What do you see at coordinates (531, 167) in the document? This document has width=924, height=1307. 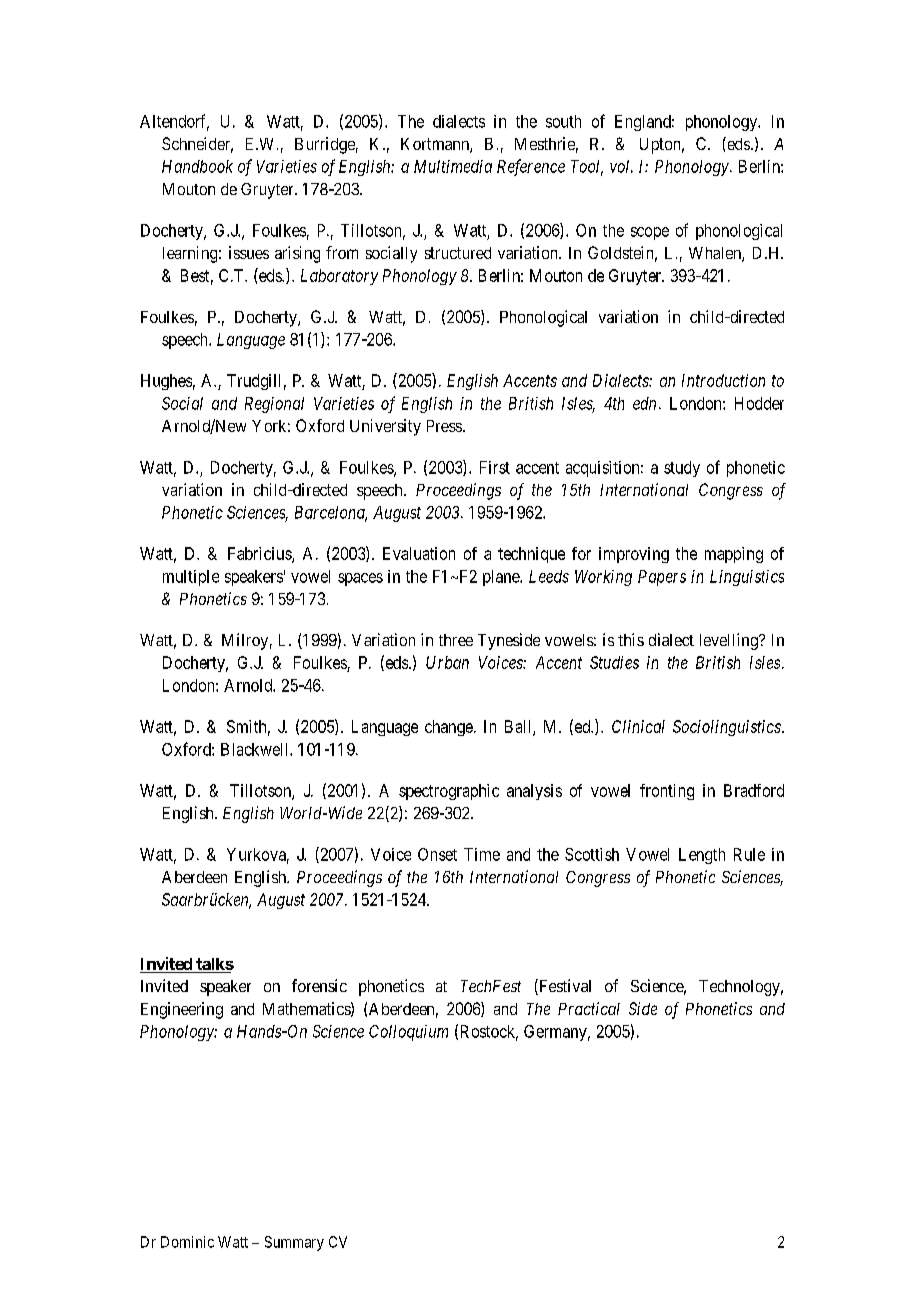 I see `Reference` at bounding box center [531, 167].
